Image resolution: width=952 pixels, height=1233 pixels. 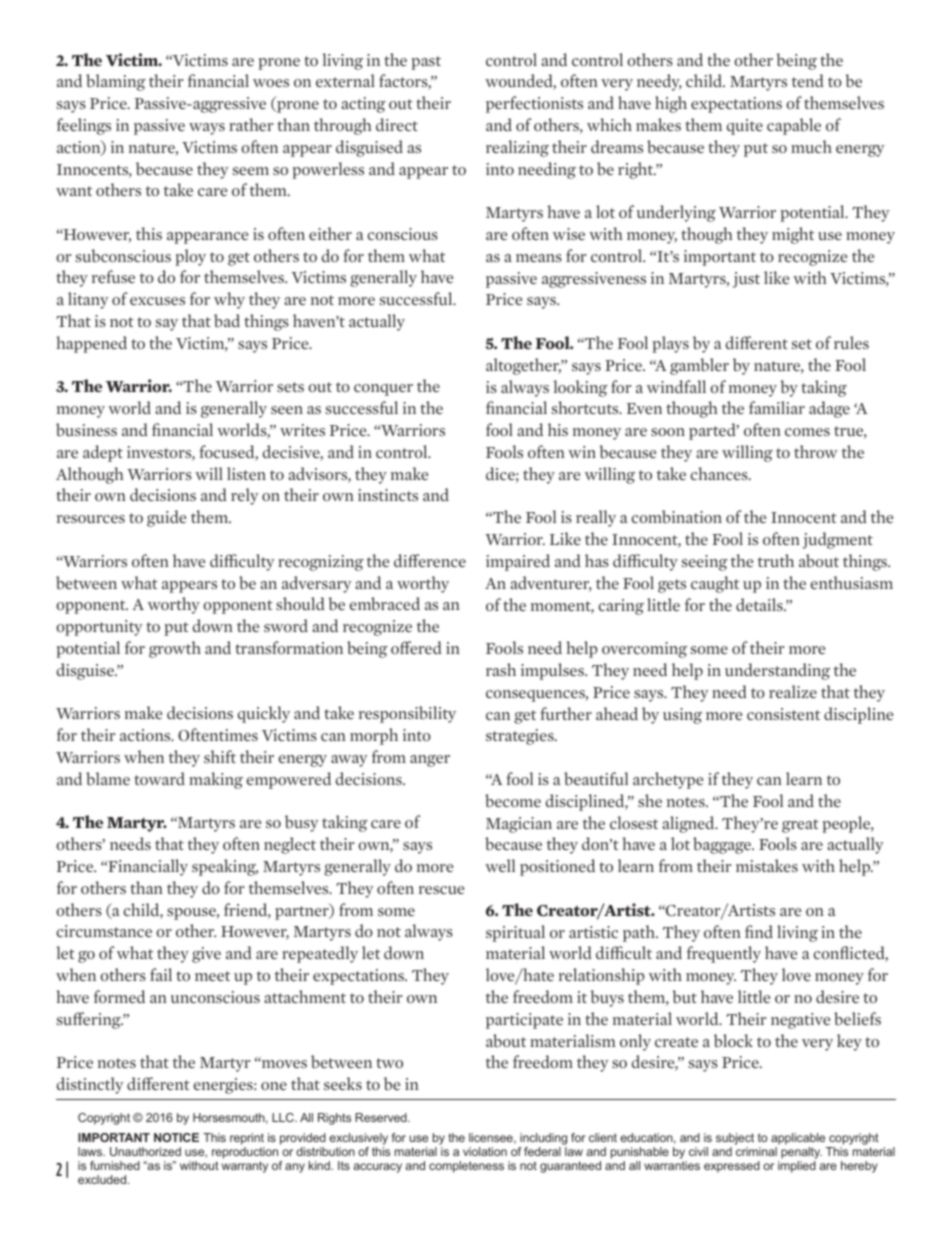 What do you see at coordinates (176, 1137) in the screenshot?
I see `NOTICE` at bounding box center [176, 1137].
